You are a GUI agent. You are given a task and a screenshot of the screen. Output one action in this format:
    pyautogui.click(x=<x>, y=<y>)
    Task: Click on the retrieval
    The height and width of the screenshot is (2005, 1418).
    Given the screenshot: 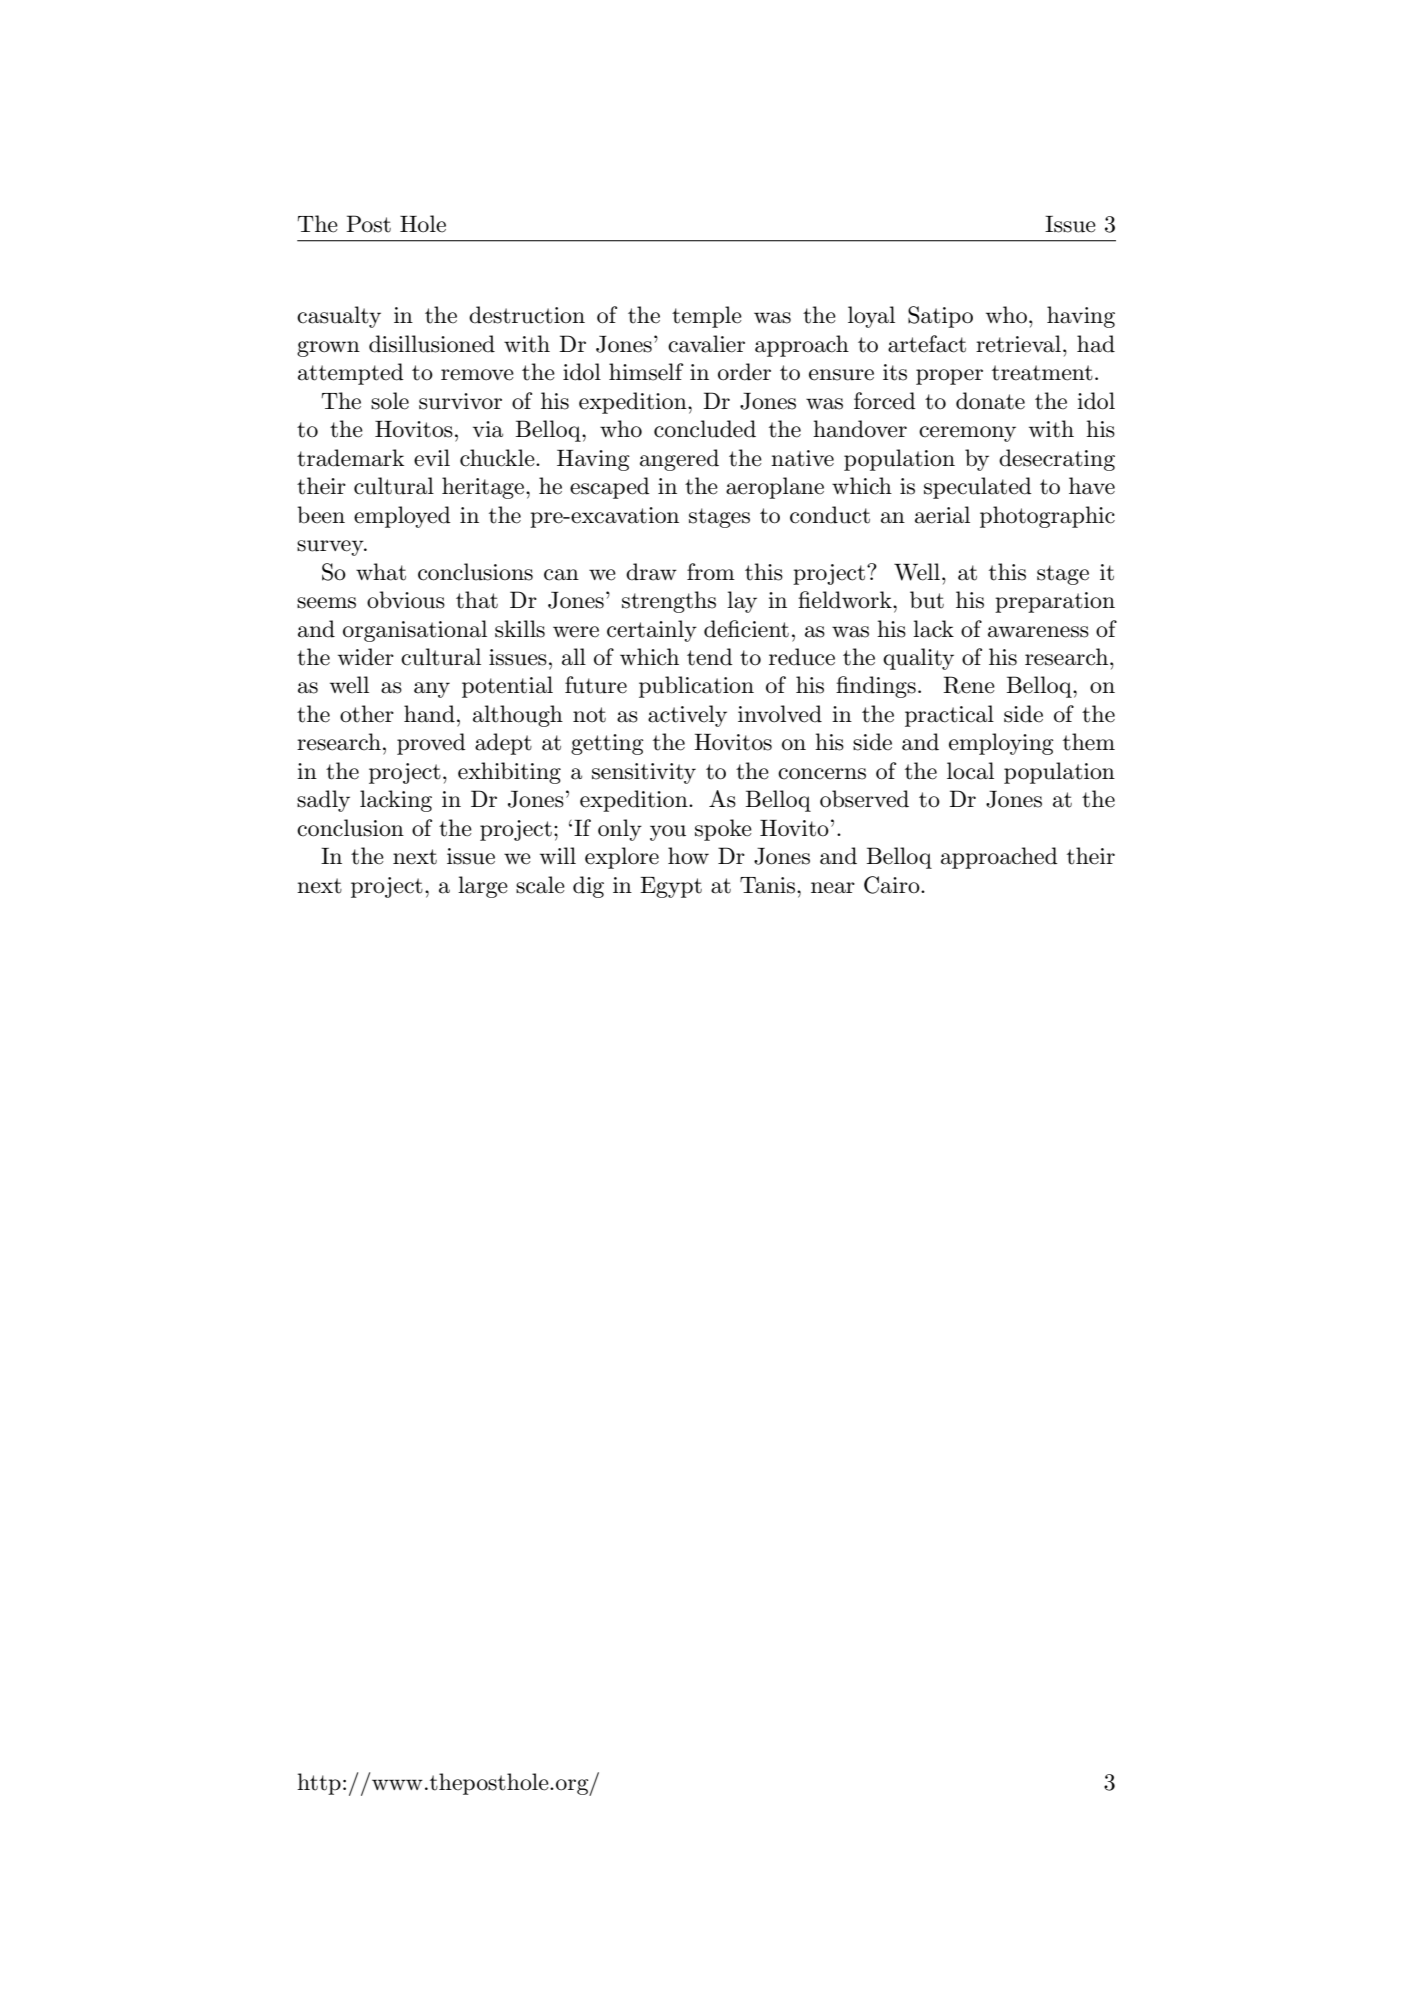 What is the action you would take?
    pyautogui.click(x=1018, y=344)
